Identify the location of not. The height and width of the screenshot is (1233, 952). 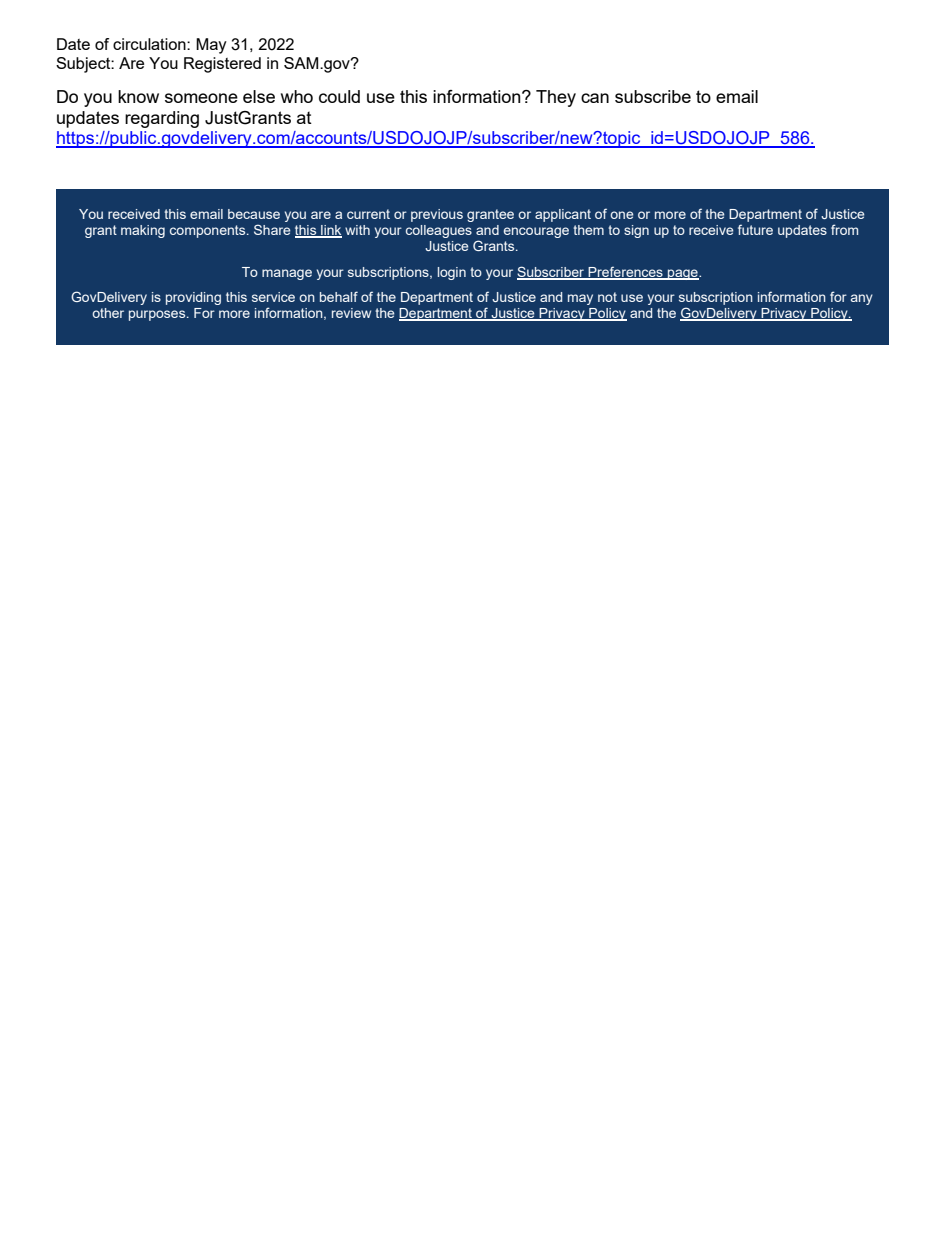
(607, 297).
